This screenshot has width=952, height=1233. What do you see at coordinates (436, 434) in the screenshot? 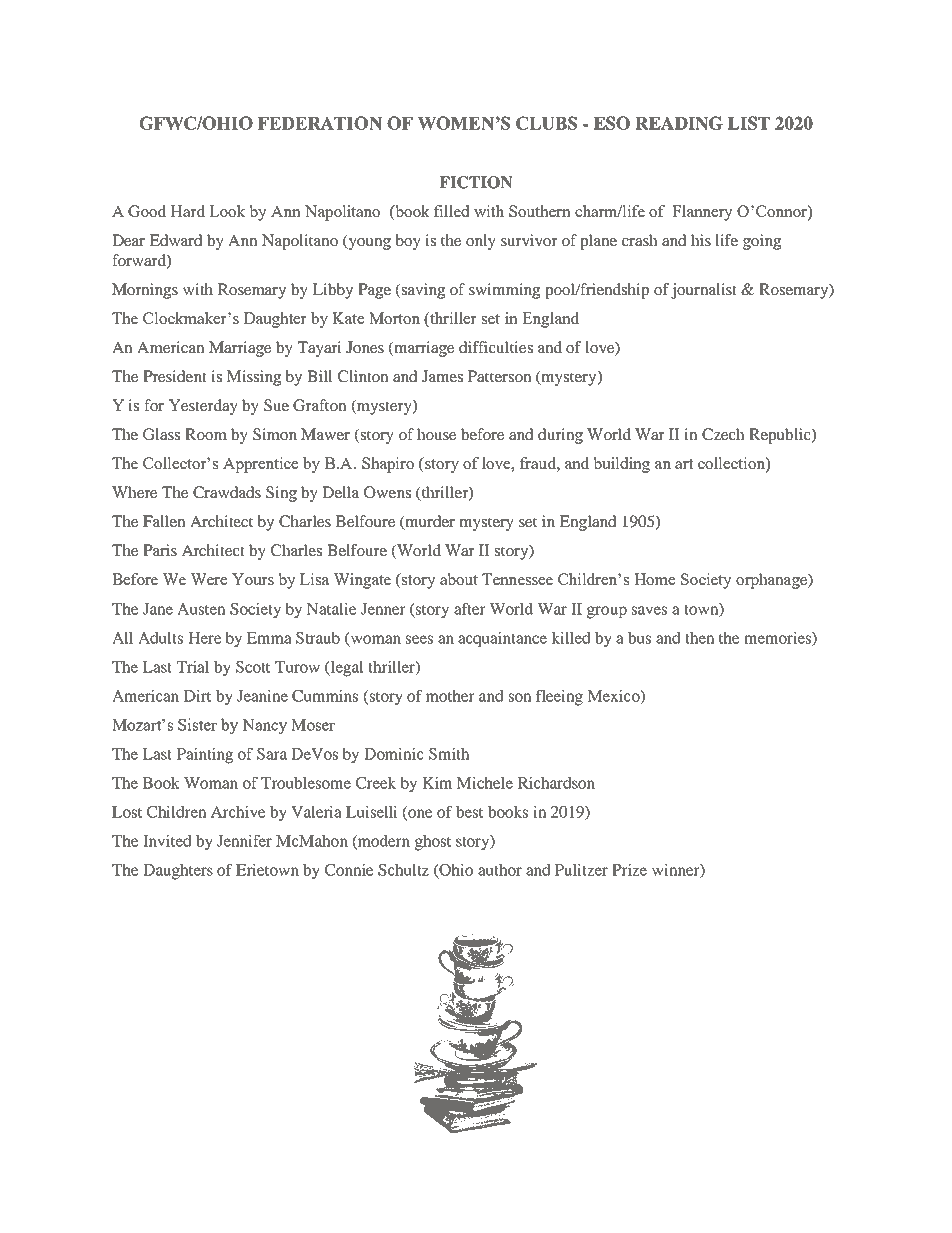
I see `house` at bounding box center [436, 434].
